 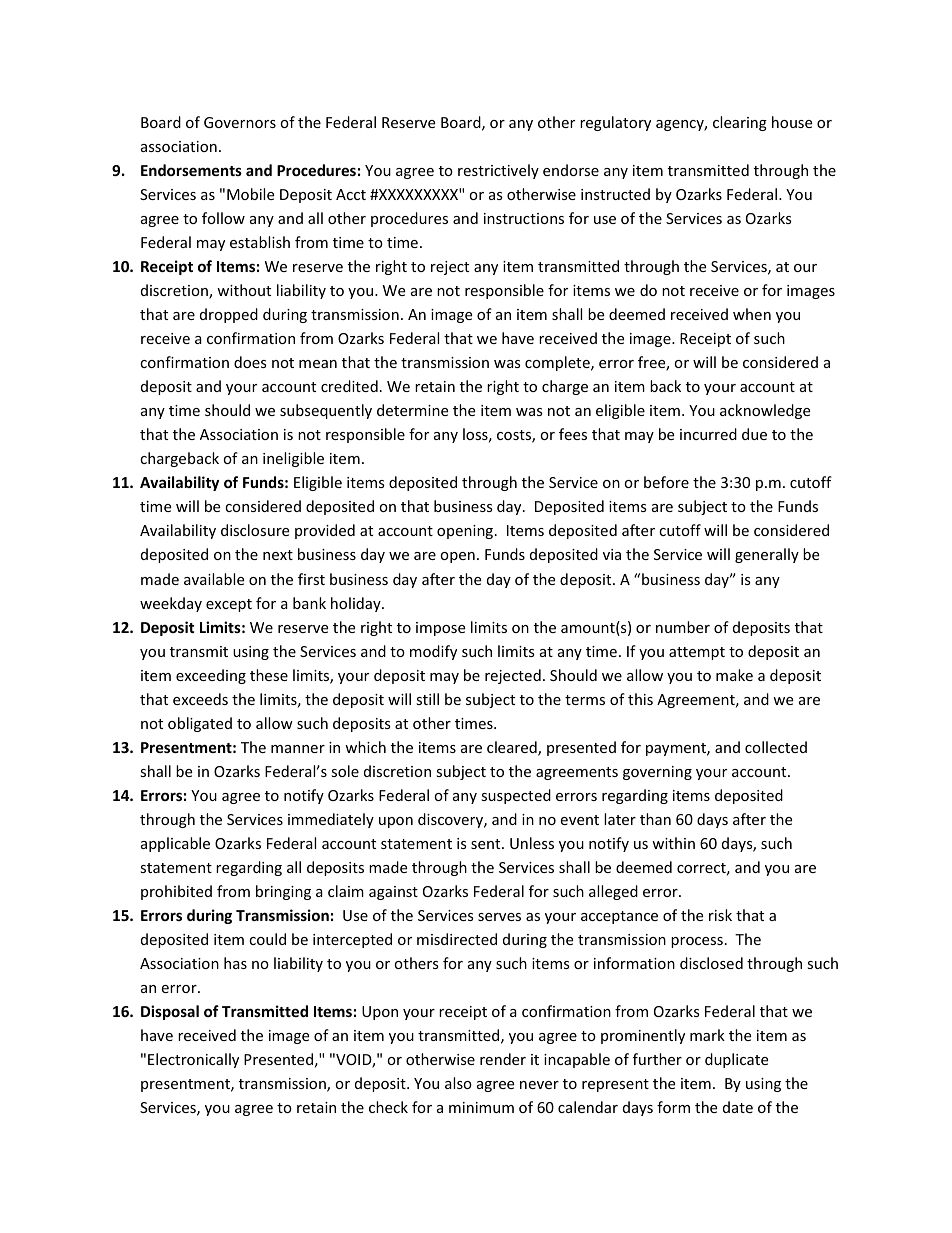 I want to click on governing, so click(x=657, y=773).
